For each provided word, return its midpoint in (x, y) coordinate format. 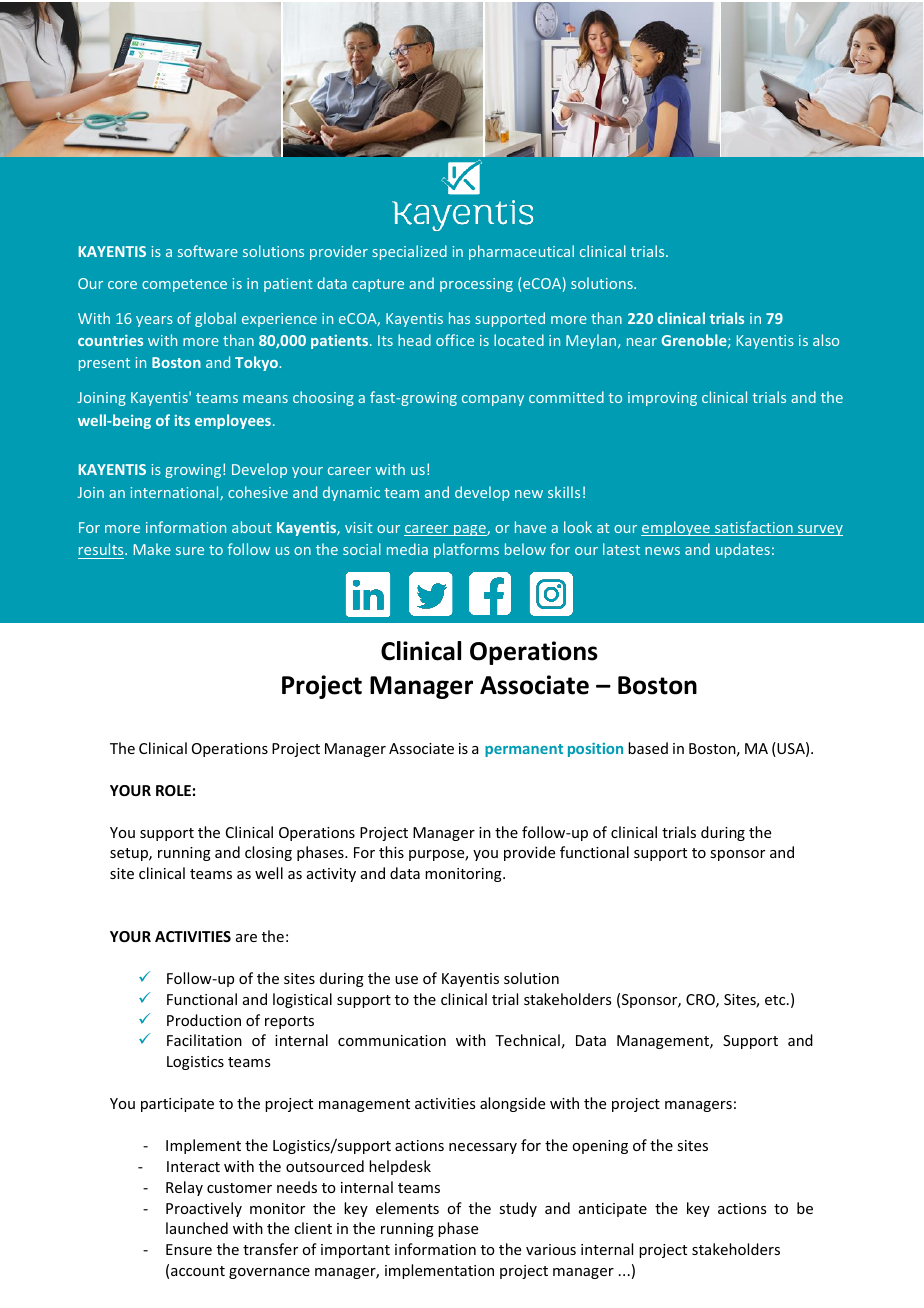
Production (204, 1020)
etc (776, 1000)
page (470, 530)
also (826, 340)
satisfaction (754, 528)
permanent (524, 750)
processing (476, 285)
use (406, 980)
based (648, 748)
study (518, 1209)
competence (184, 285)
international (176, 493)
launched (197, 1228)
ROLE (173, 790)
